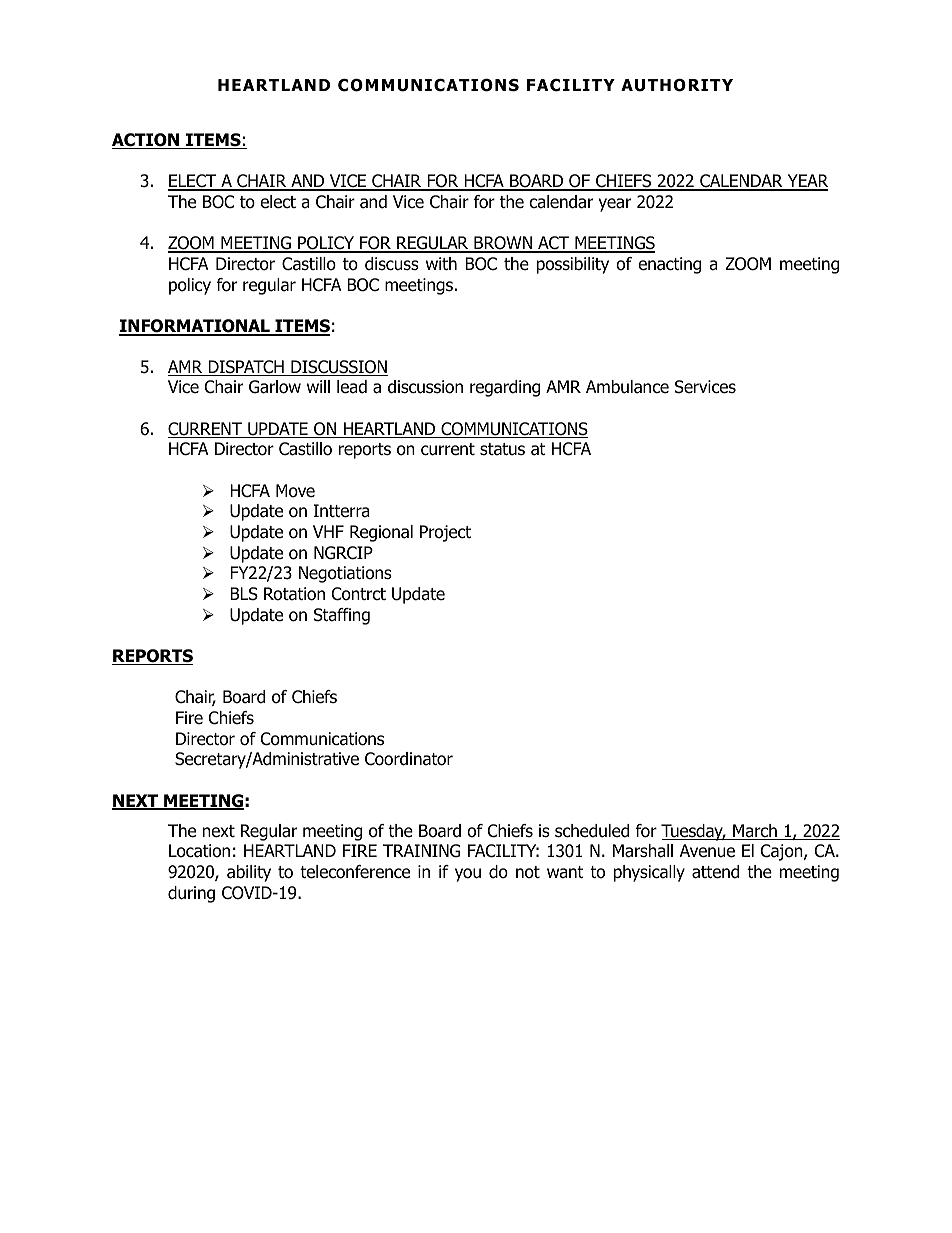  Describe the element at coordinates (677, 85) in the image. I see `AUTHORITY` at that location.
